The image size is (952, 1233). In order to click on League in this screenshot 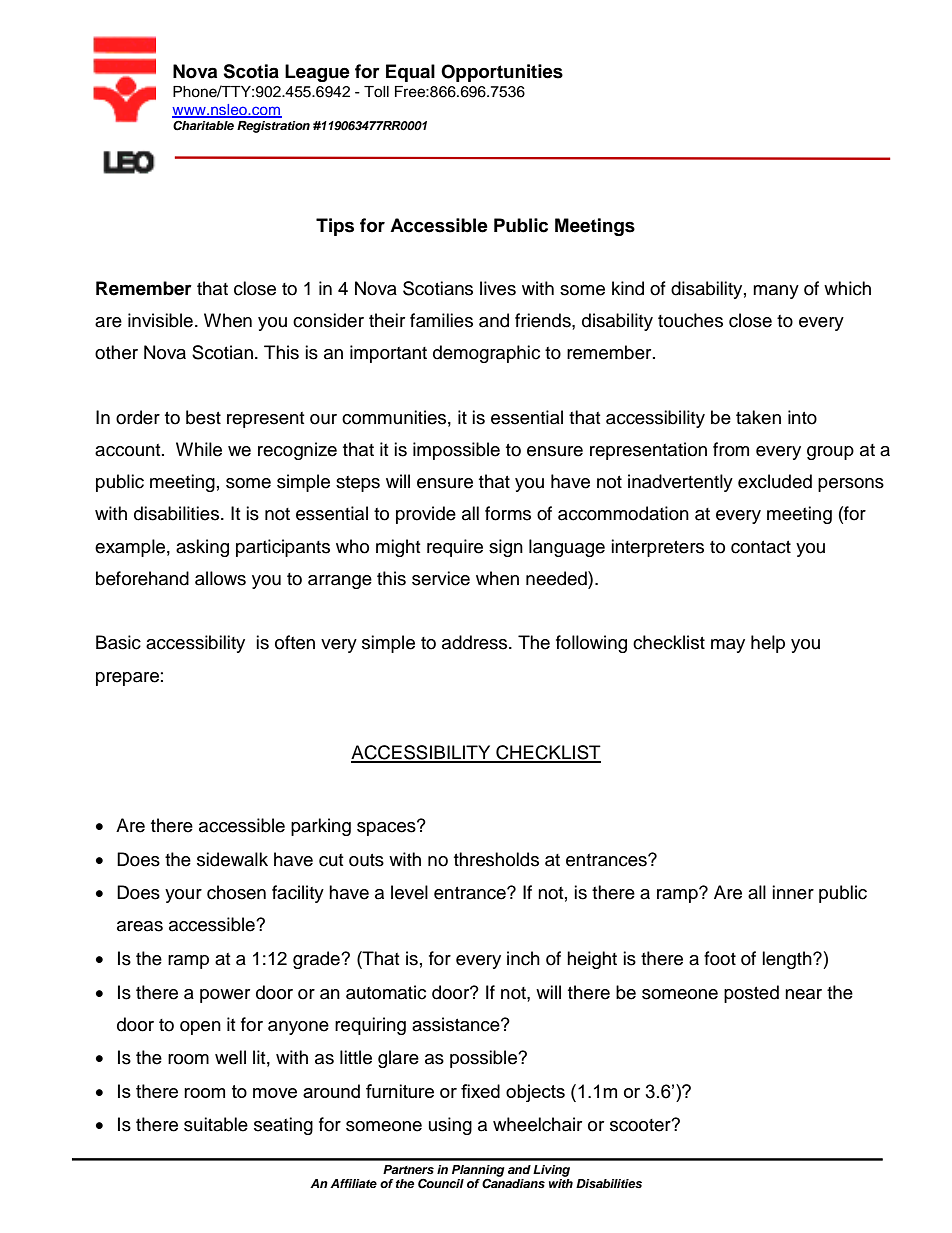, I will do `click(317, 73)`.
